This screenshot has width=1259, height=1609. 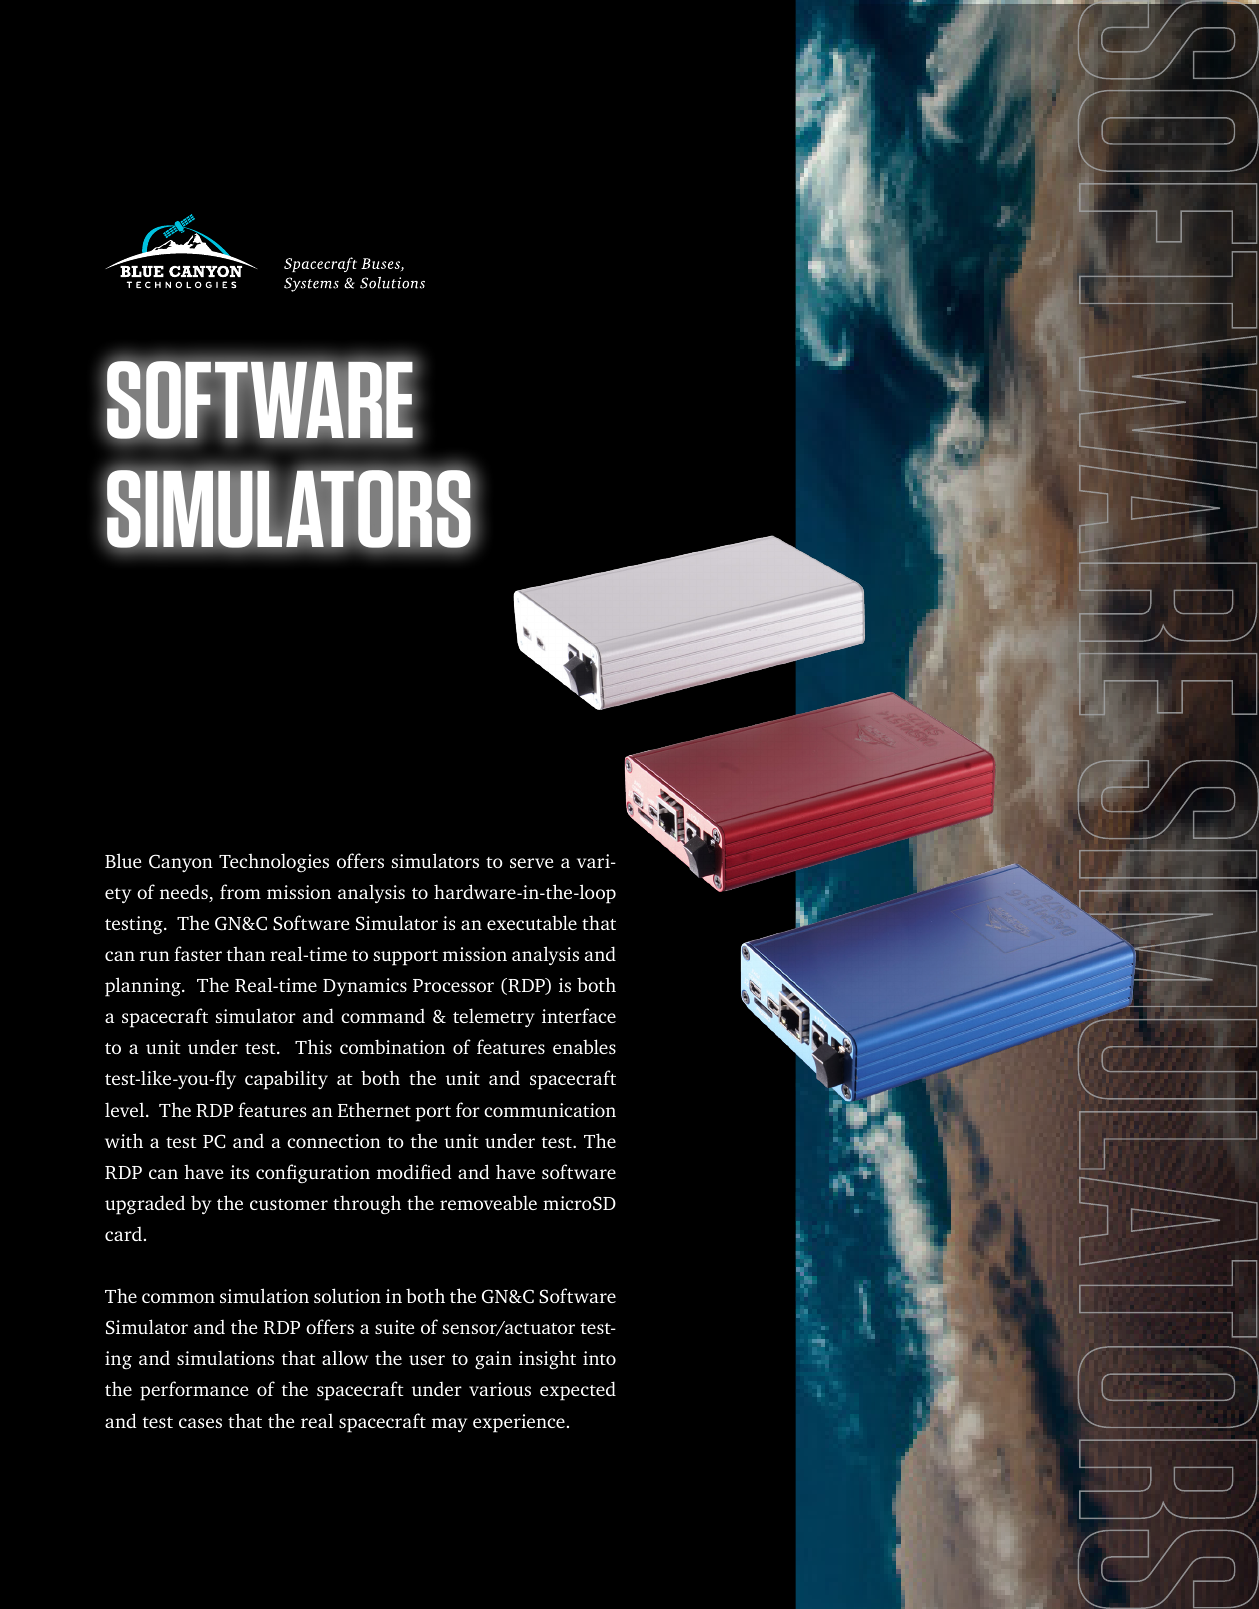 I want to click on solution, so click(x=347, y=1295).
